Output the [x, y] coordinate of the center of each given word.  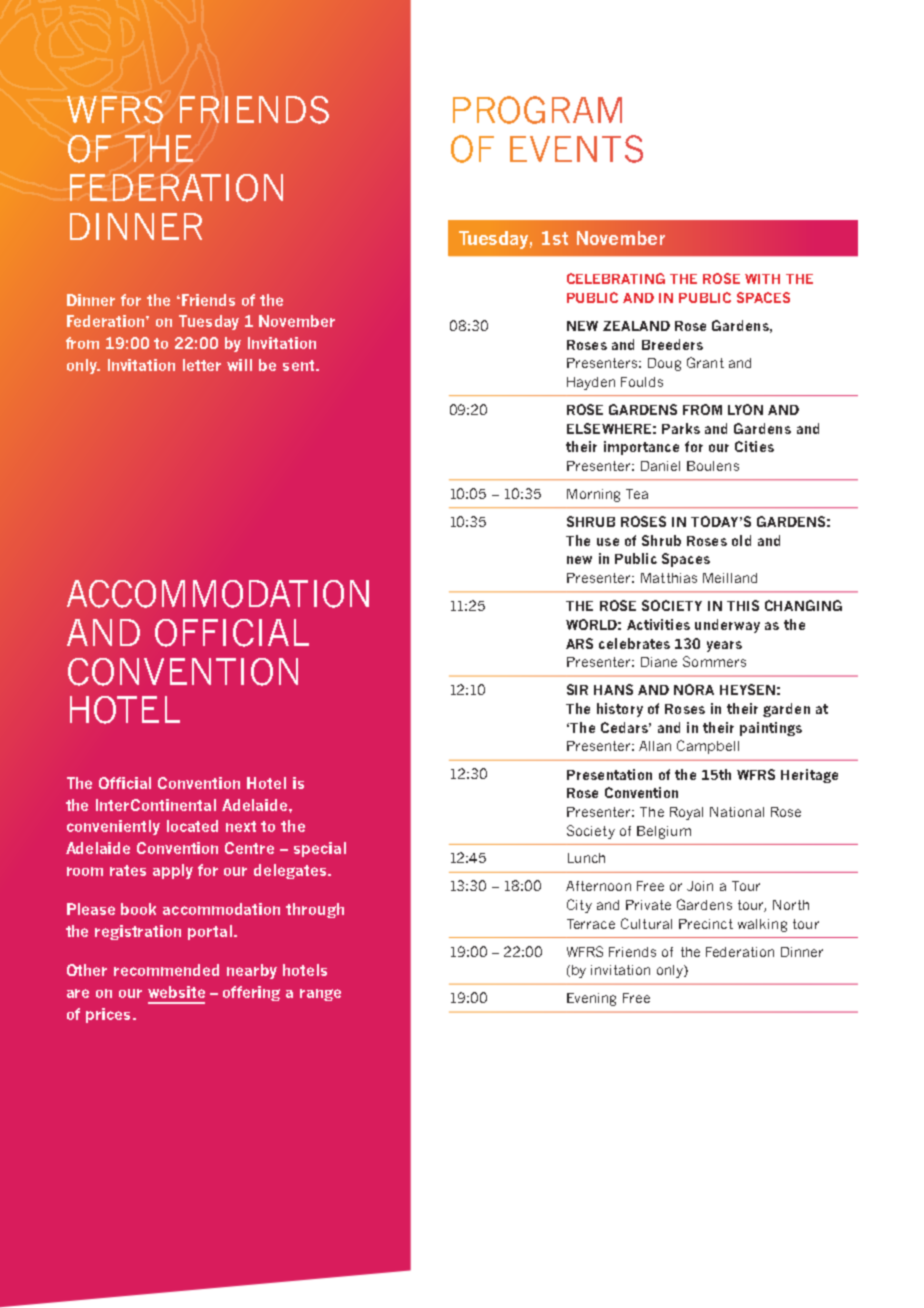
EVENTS [576, 149]
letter [202, 365]
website [176, 992]
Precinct [706, 924]
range [320, 995]
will [239, 365]
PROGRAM [537, 110]
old [741, 540]
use [608, 542]
